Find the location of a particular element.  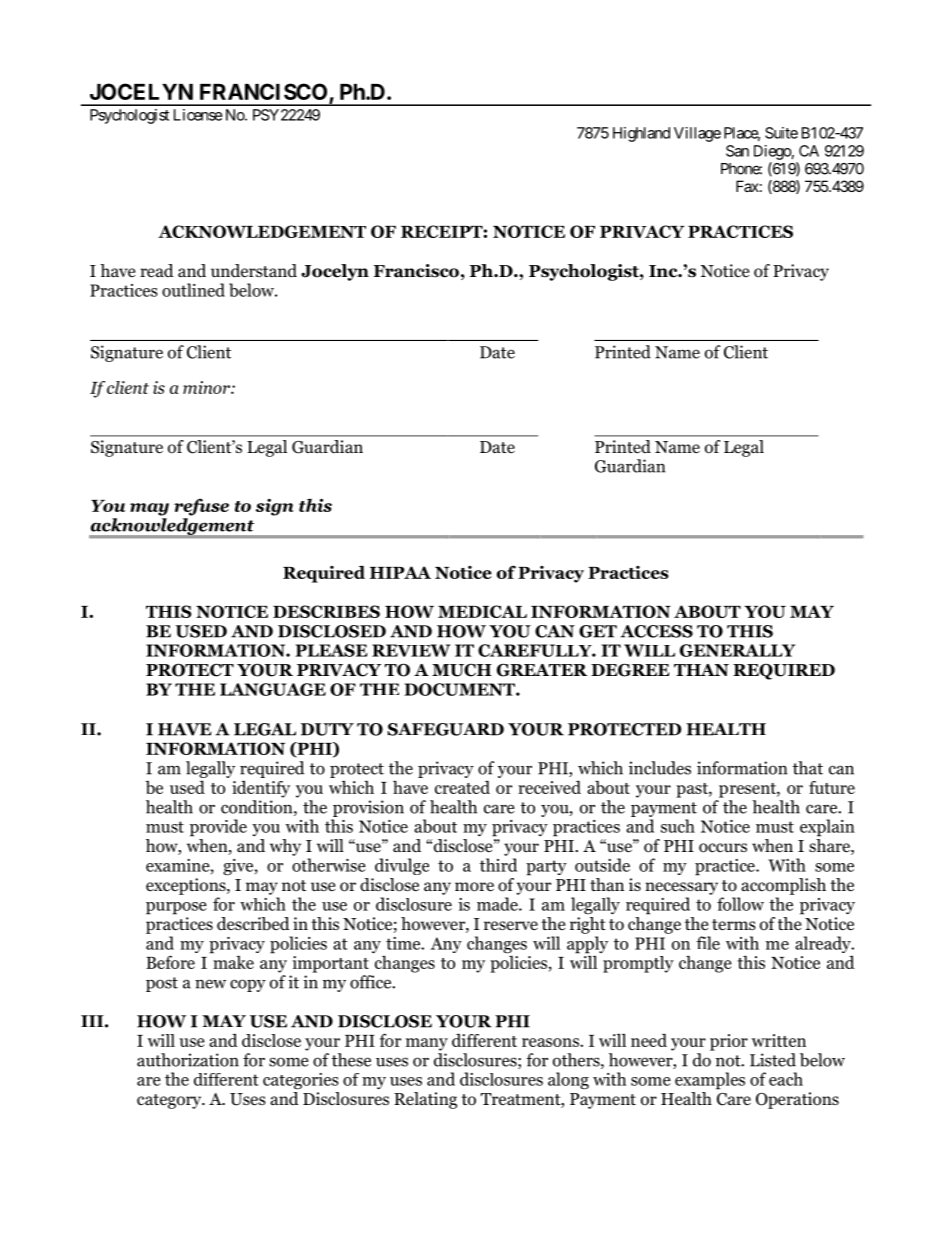

occurs is located at coordinates (723, 848).
